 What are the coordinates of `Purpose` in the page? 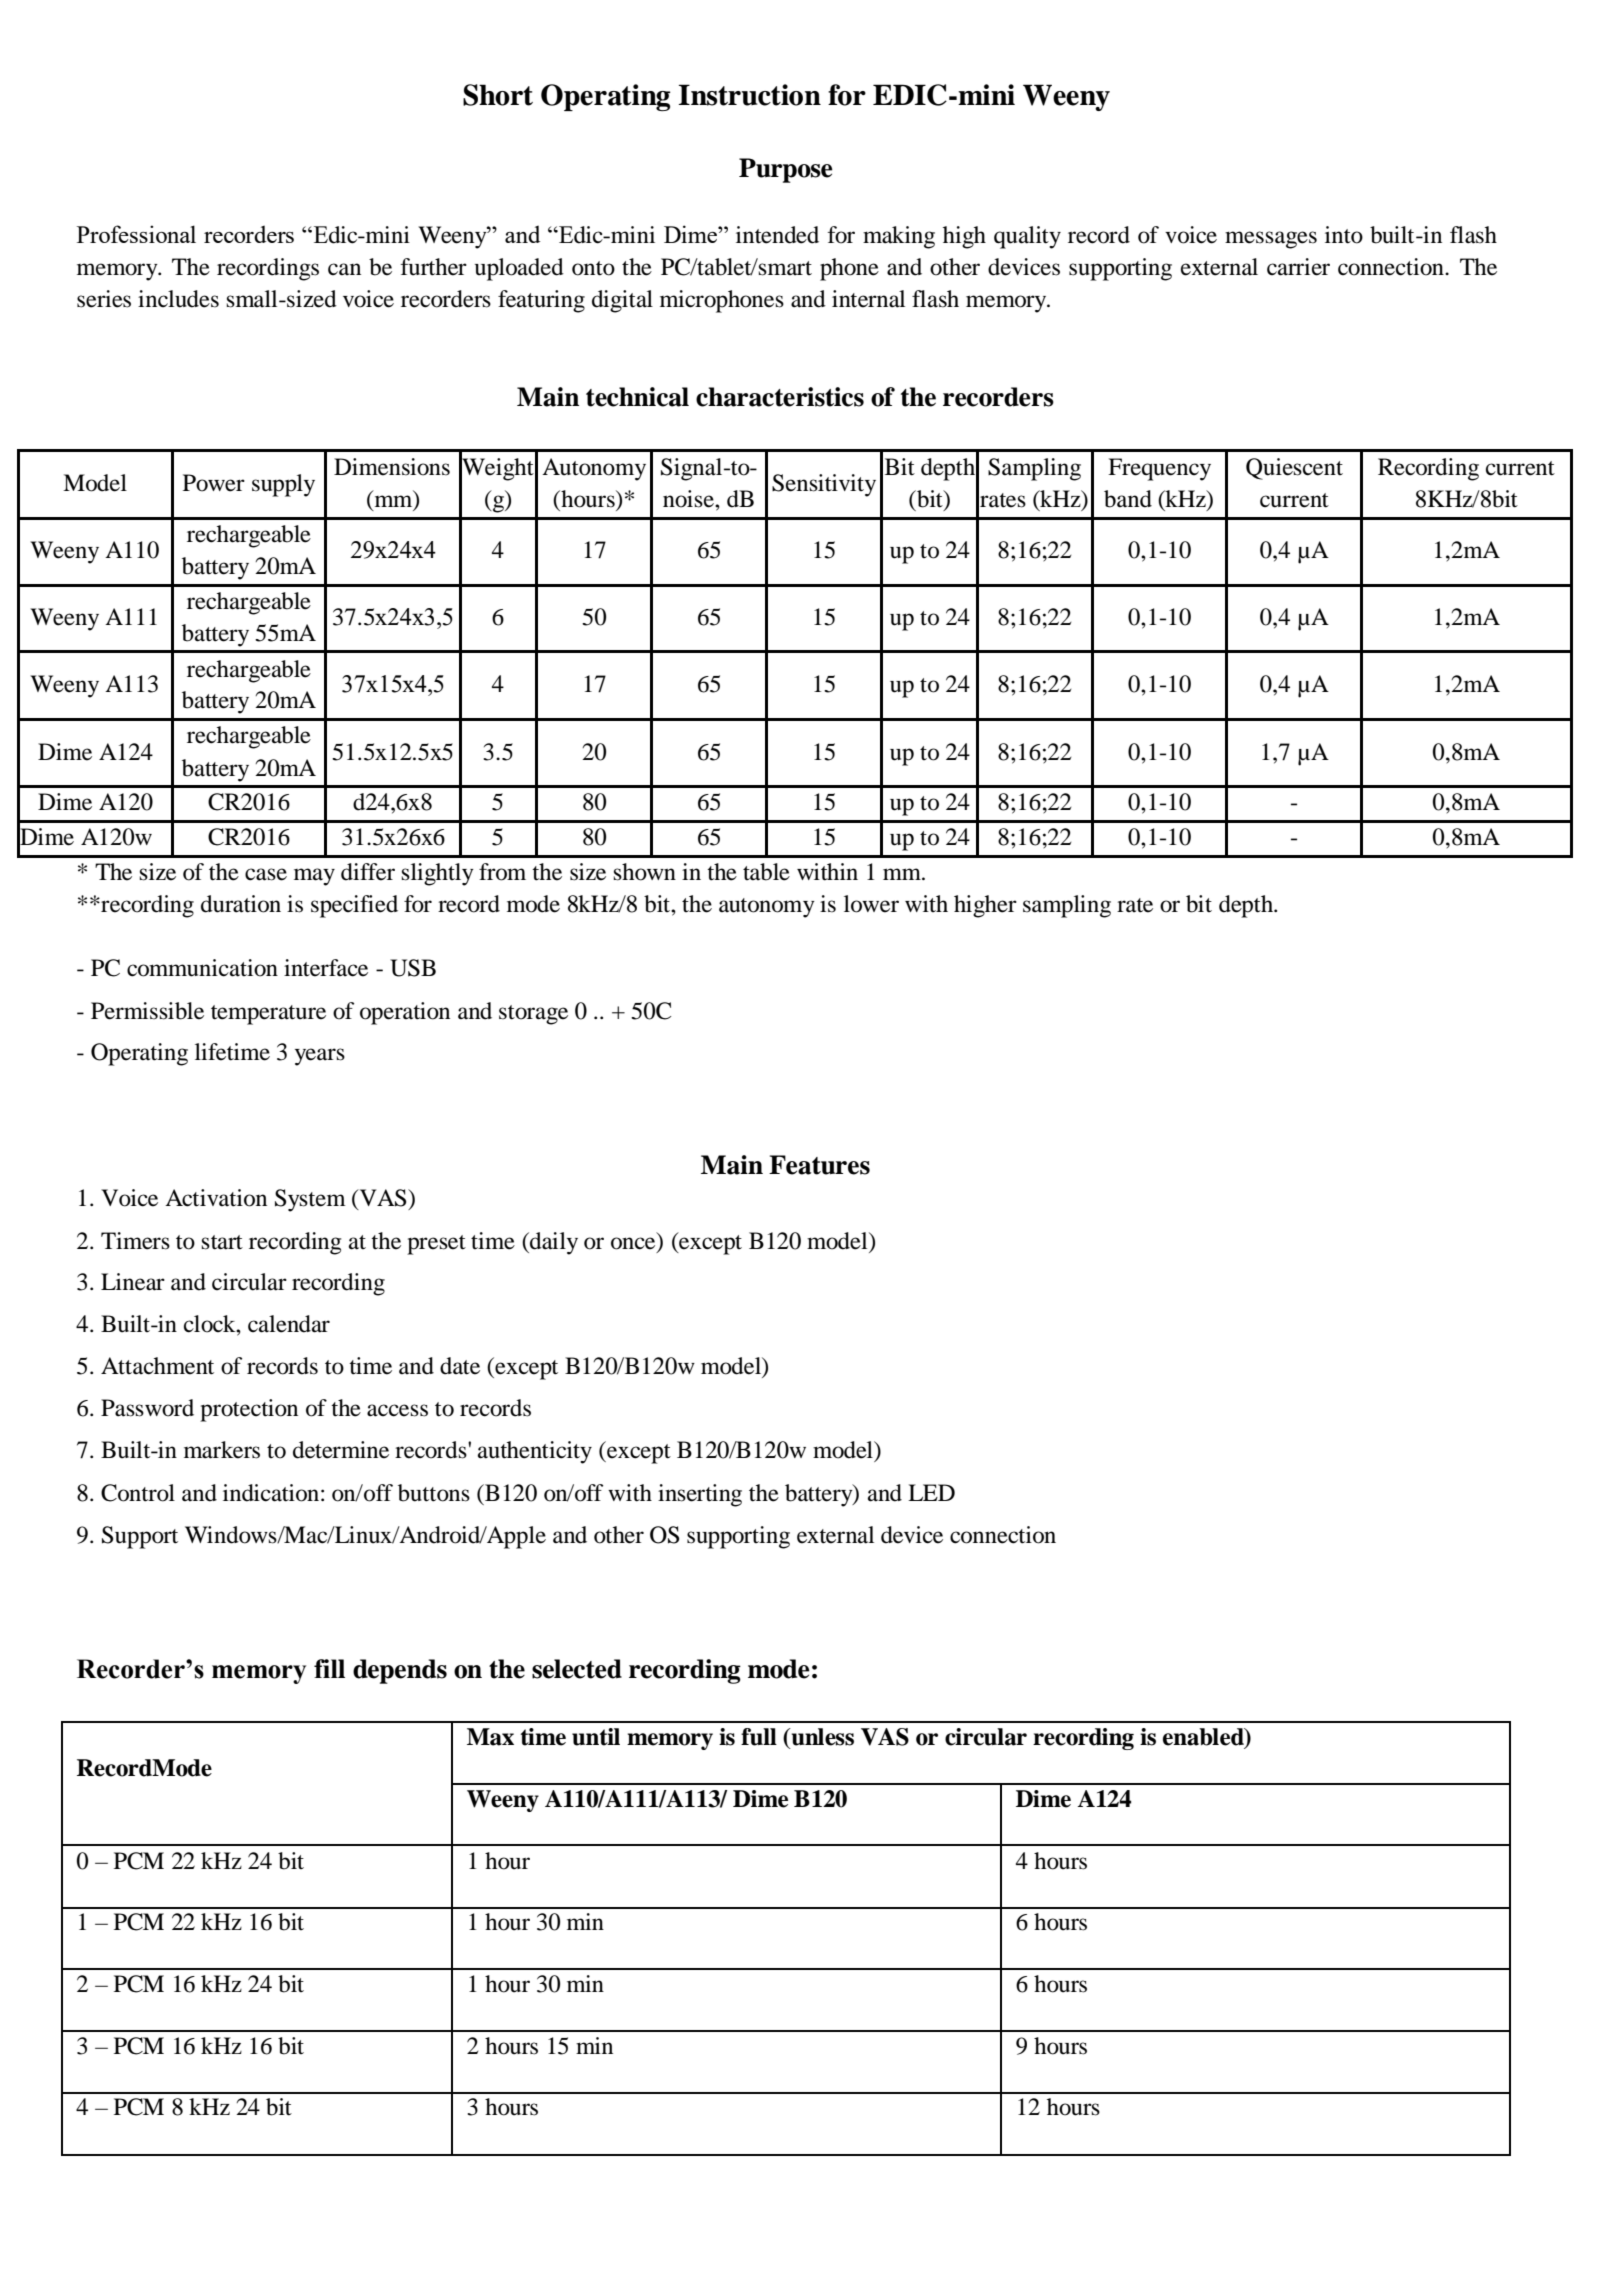 It's located at (786, 170).
